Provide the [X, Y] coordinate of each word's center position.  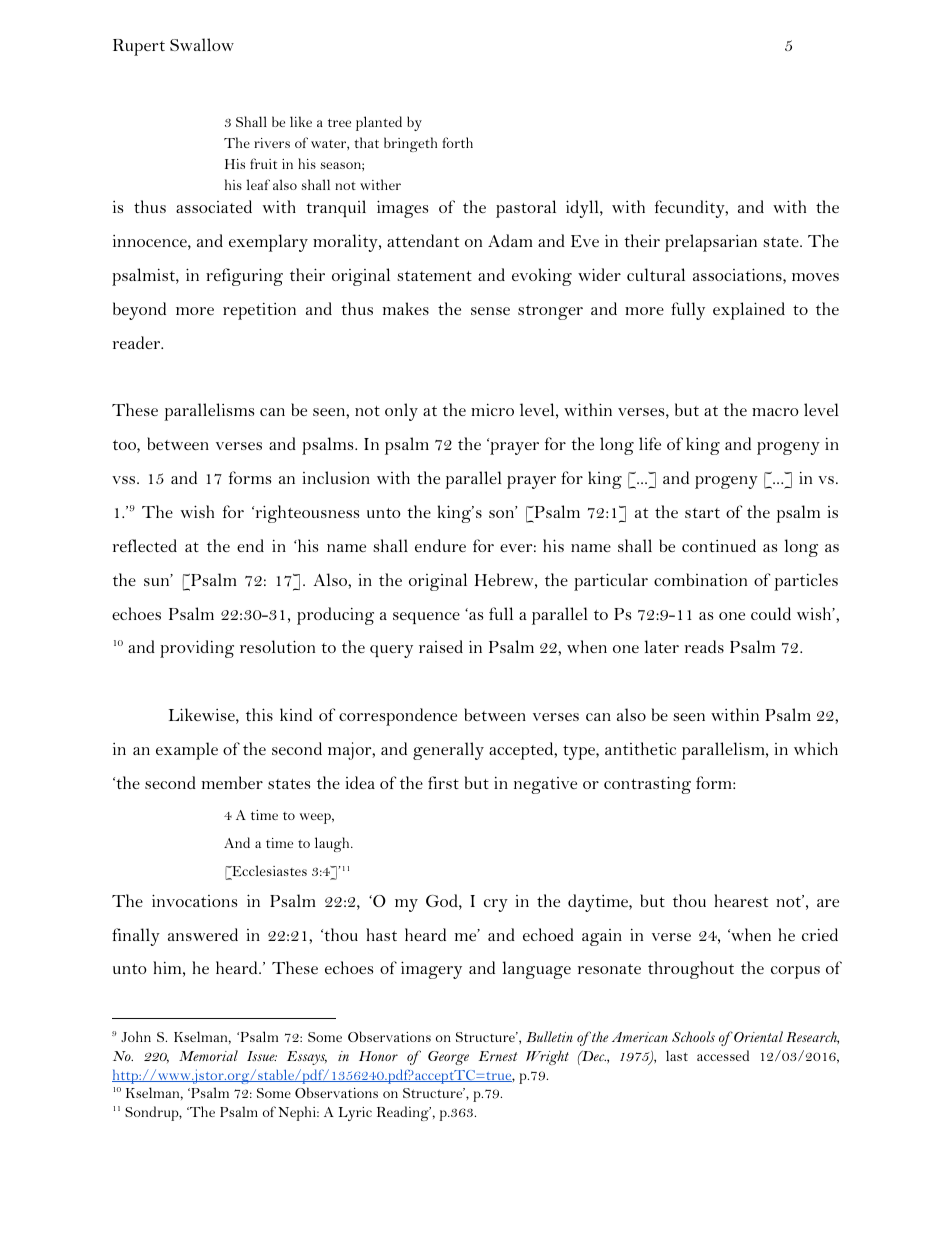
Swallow [202, 44]
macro [775, 412]
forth [457, 142]
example [187, 751]
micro [492, 409]
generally [448, 751]
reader [137, 342]
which [816, 748]
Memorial [208, 1055]
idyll [583, 209]
